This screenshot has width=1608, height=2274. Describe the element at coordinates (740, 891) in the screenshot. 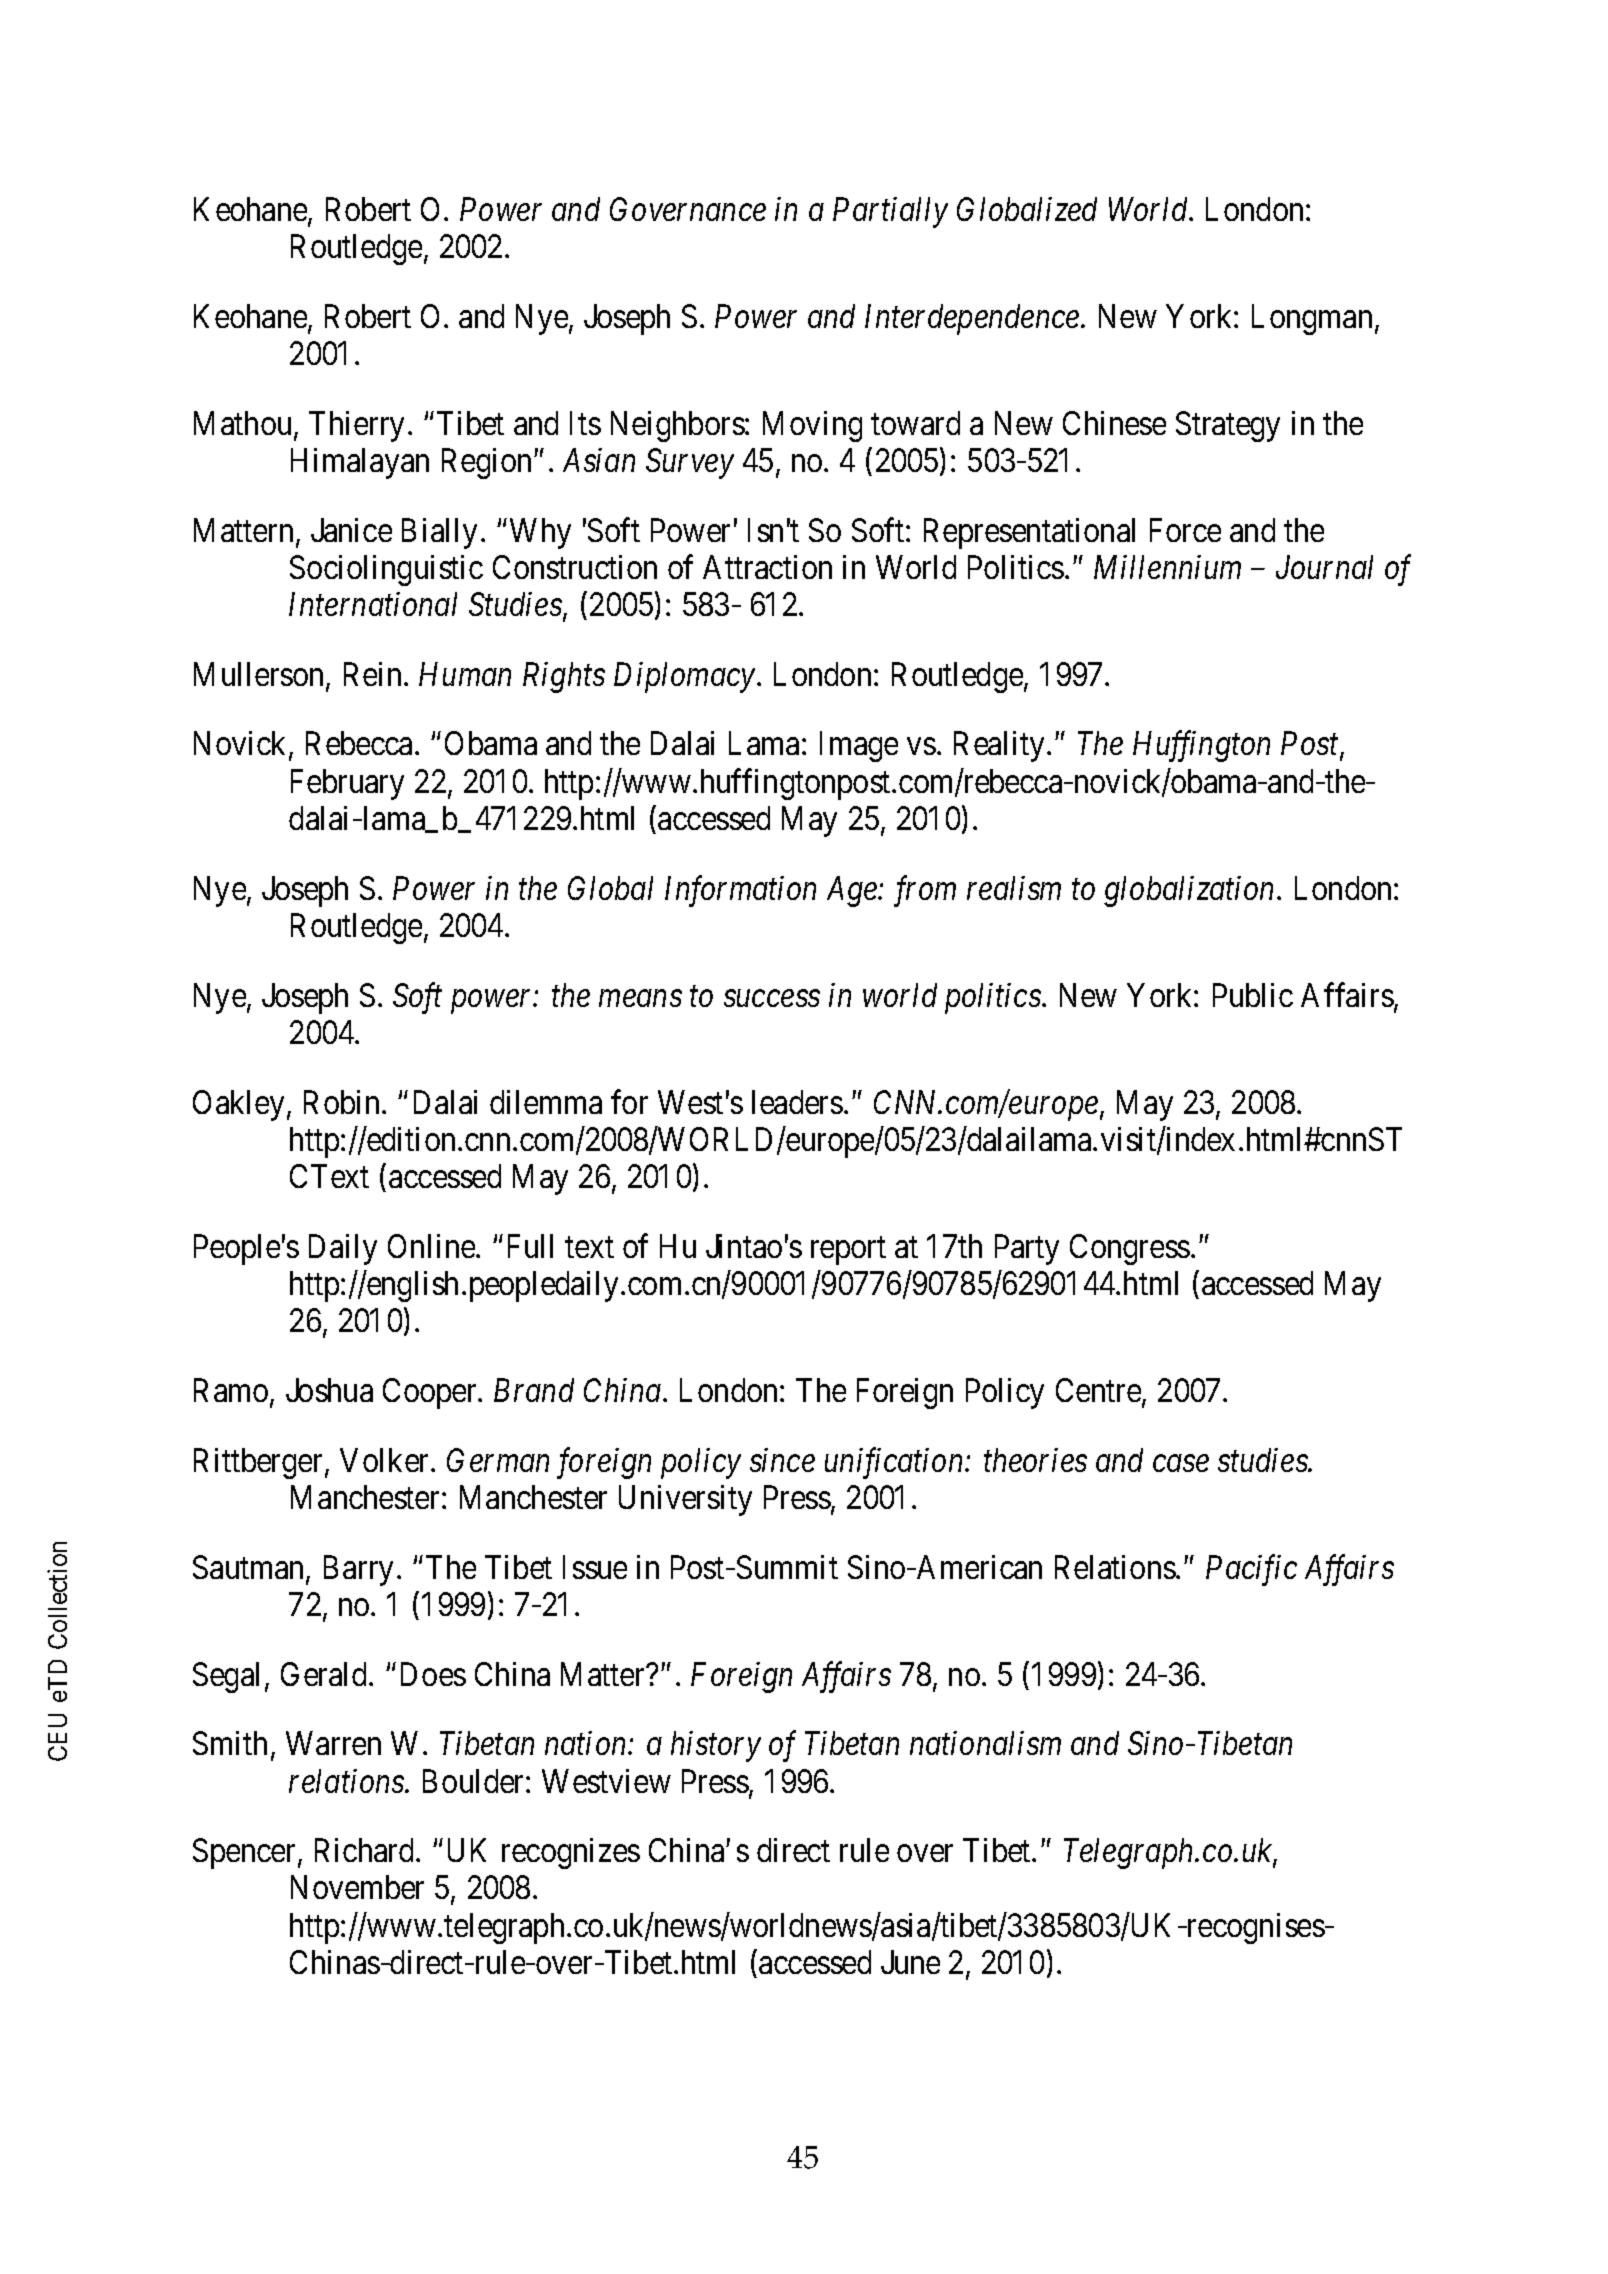

I see `Information` at that location.
